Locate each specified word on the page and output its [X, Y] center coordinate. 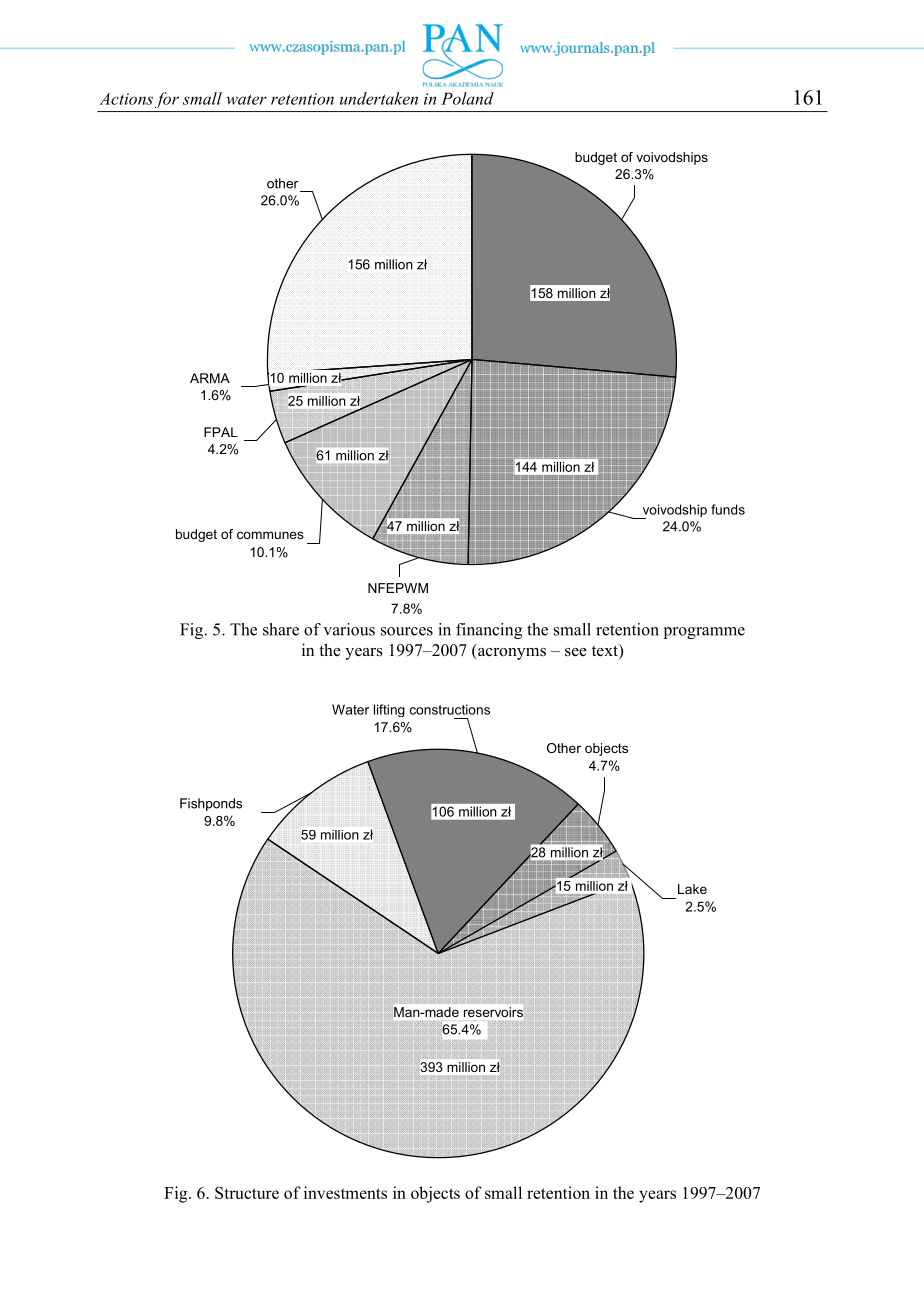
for [167, 100]
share [281, 629]
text [606, 651]
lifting [389, 710]
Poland [467, 98]
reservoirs [493, 1012]
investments [345, 1192]
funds [728, 509]
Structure [247, 1193]
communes [270, 535]
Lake [692, 889]
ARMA [210, 378]
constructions [450, 709]
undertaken [379, 98]
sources [407, 631]
